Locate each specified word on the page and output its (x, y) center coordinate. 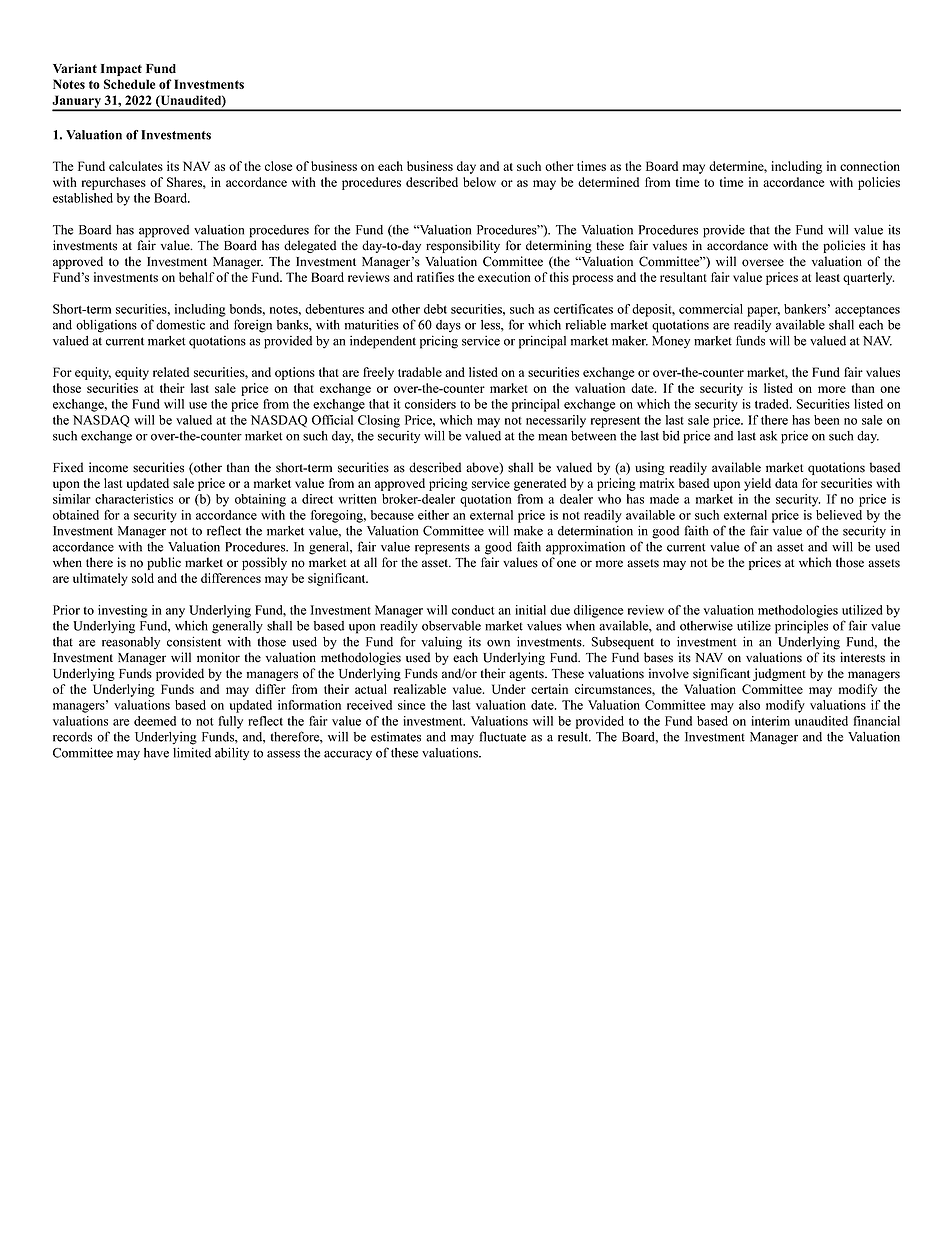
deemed (155, 721)
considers (430, 404)
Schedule (129, 84)
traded (773, 404)
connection (870, 166)
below (479, 182)
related (171, 372)
